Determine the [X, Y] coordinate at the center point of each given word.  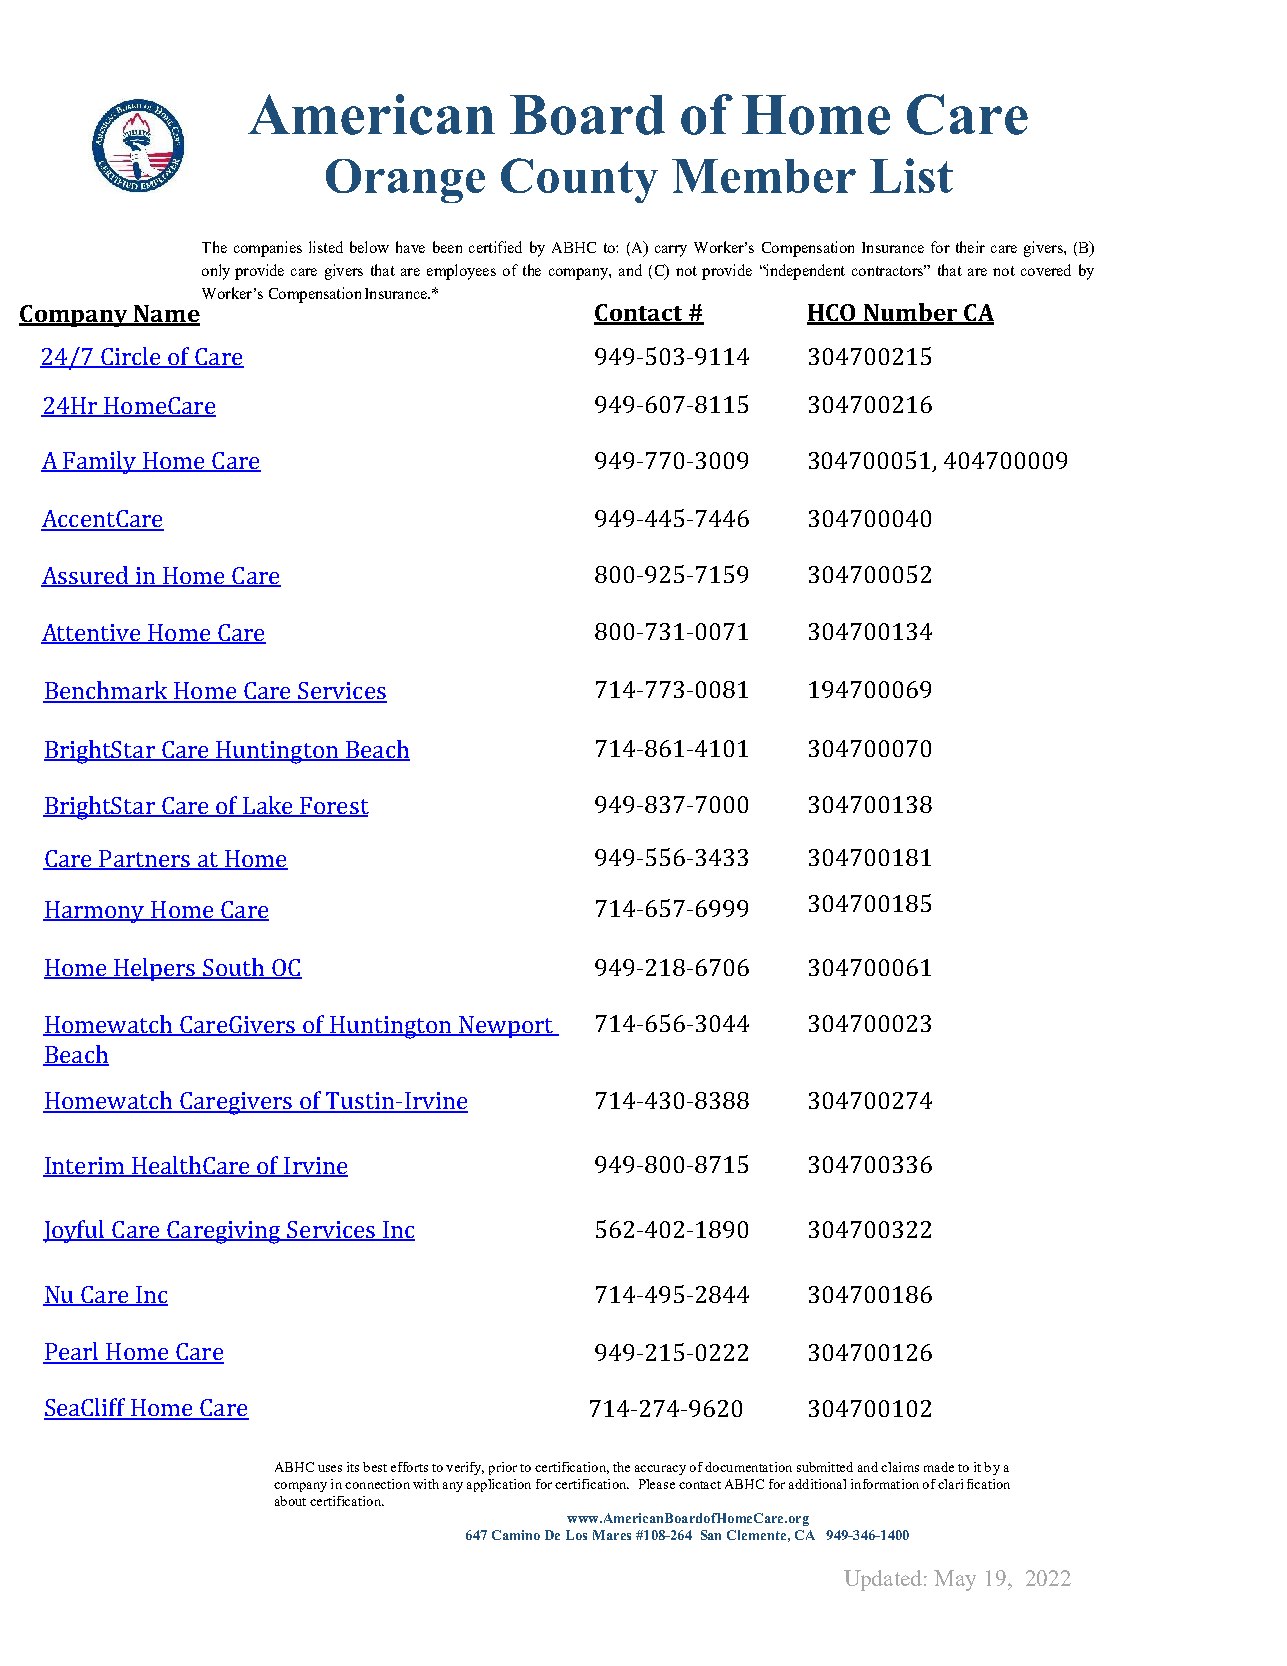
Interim [85, 1167]
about [290, 1501]
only [216, 272]
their [970, 247]
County [579, 180]
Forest [333, 807]
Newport [506, 1027]
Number [911, 313]
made [939, 1467]
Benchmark [106, 691]
